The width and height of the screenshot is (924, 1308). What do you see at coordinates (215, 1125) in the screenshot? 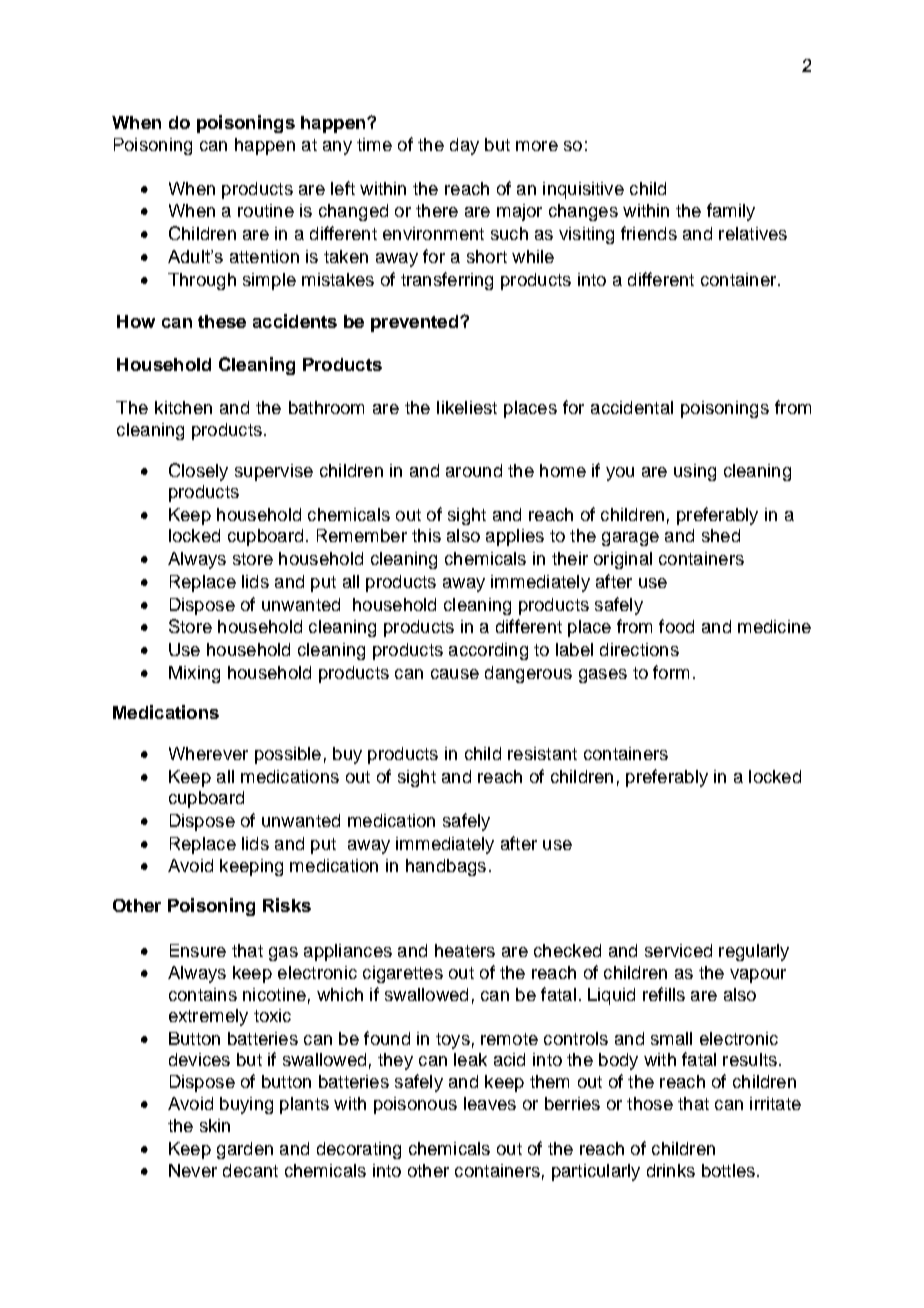
I see `skin` at bounding box center [215, 1125].
